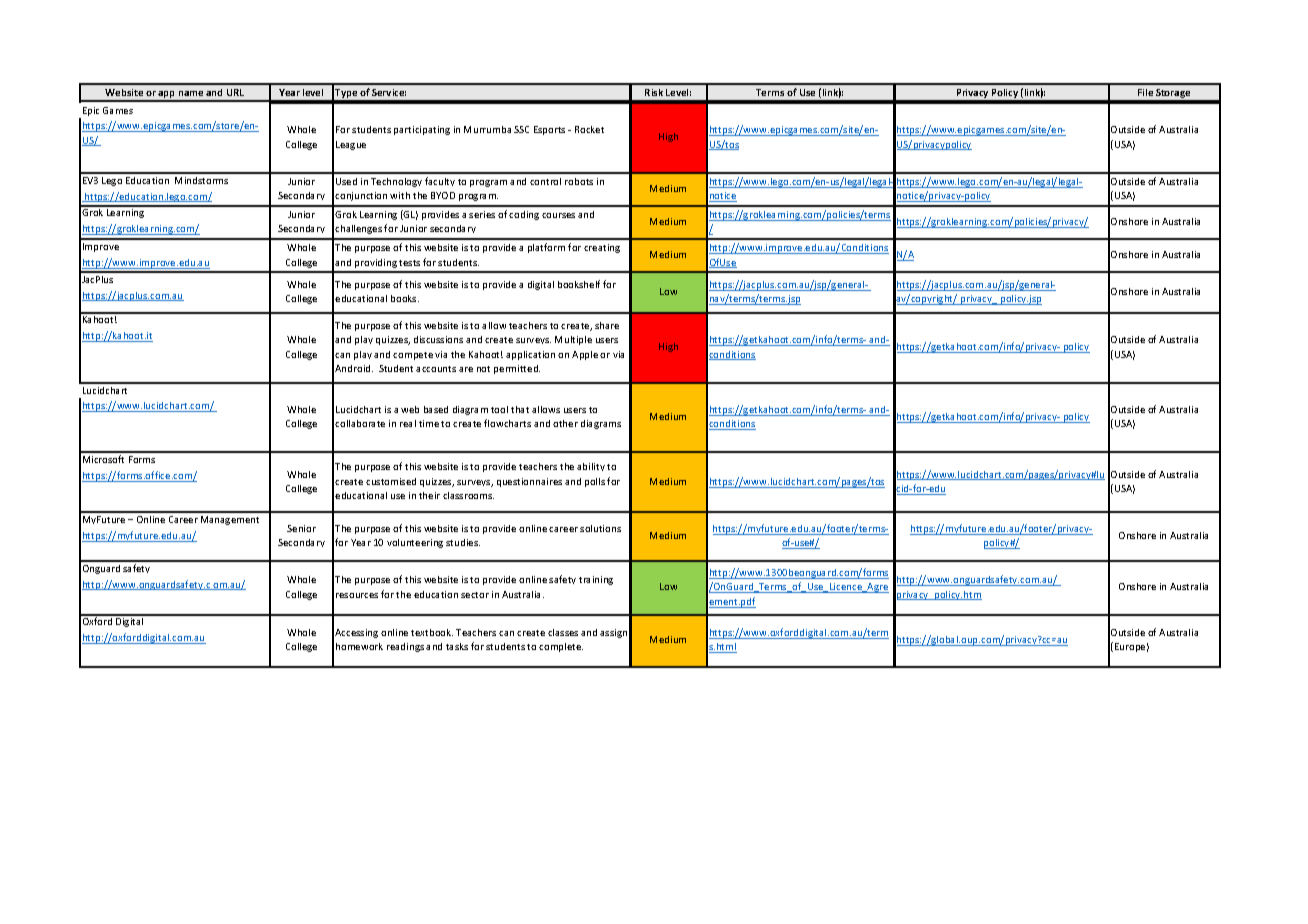 Image resolution: width=1308 pixels, height=924 pixels. What do you see at coordinates (600, 528) in the document?
I see `solutions` at bounding box center [600, 528].
